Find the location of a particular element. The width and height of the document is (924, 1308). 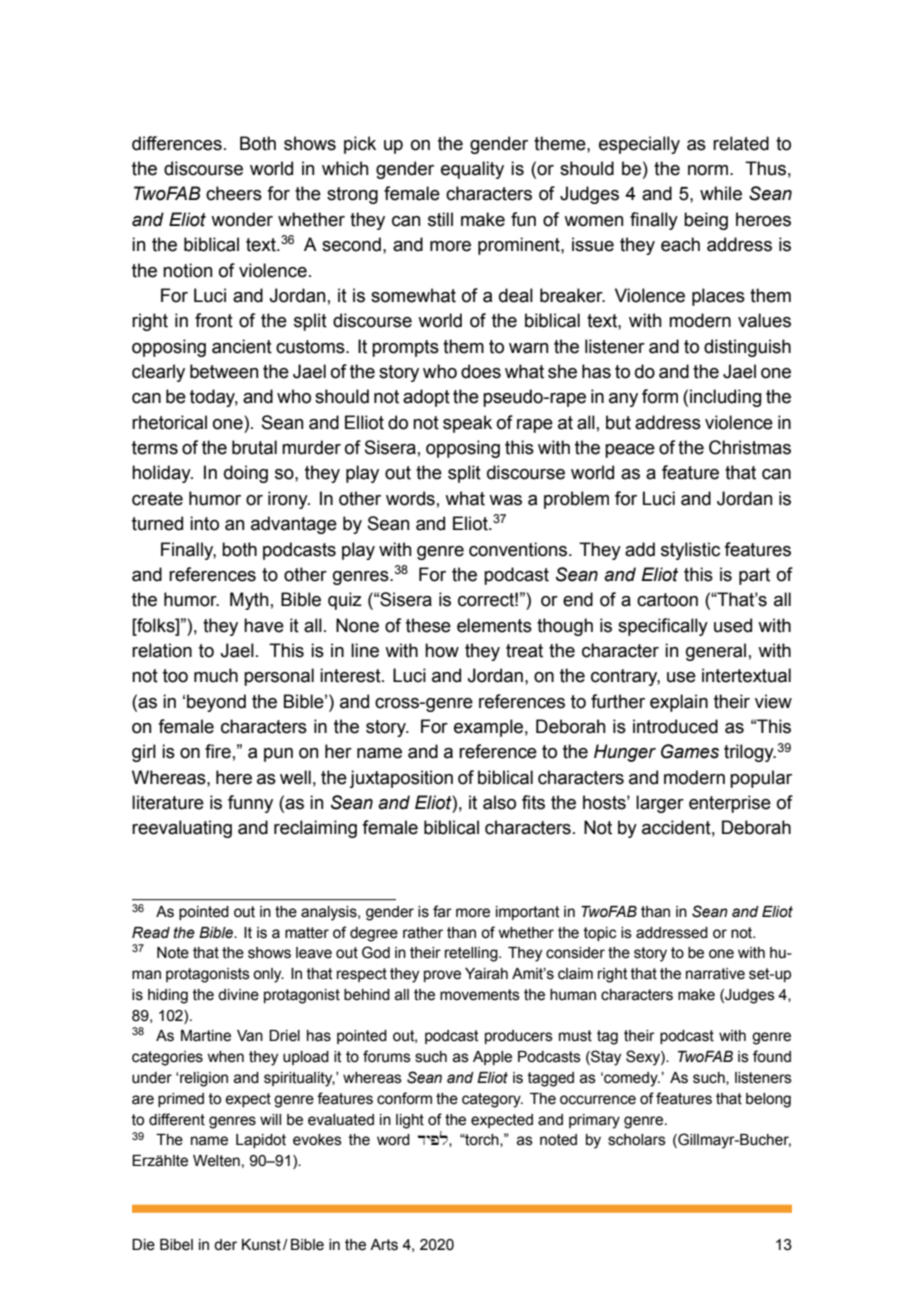

cheers is located at coordinates (234, 193).
